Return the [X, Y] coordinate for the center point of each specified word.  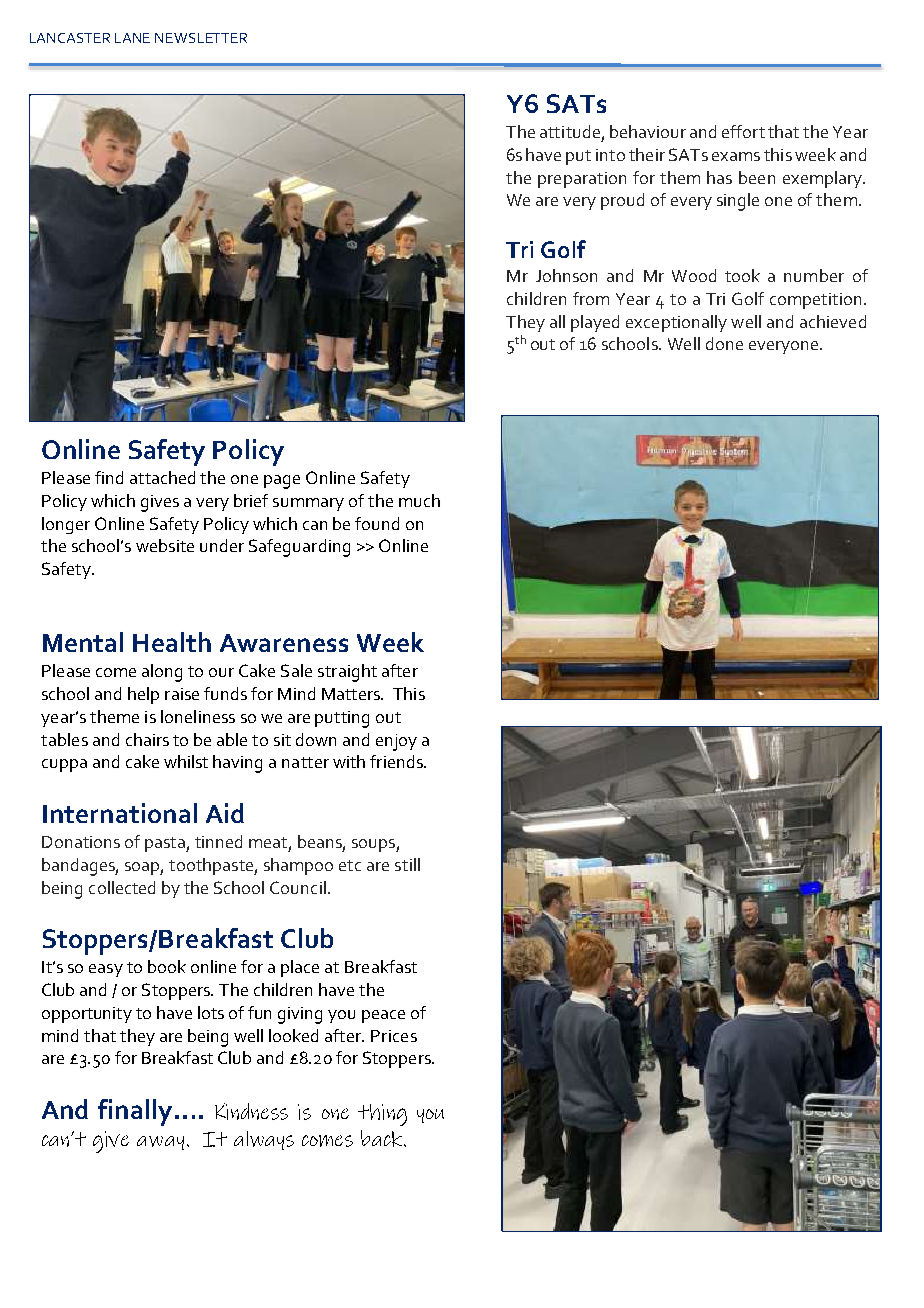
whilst [186, 761]
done [724, 343]
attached [162, 477]
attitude [570, 131]
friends [397, 761]
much [419, 500]
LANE [132, 38]
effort [743, 131]
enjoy [396, 742]
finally [135, 1112]
